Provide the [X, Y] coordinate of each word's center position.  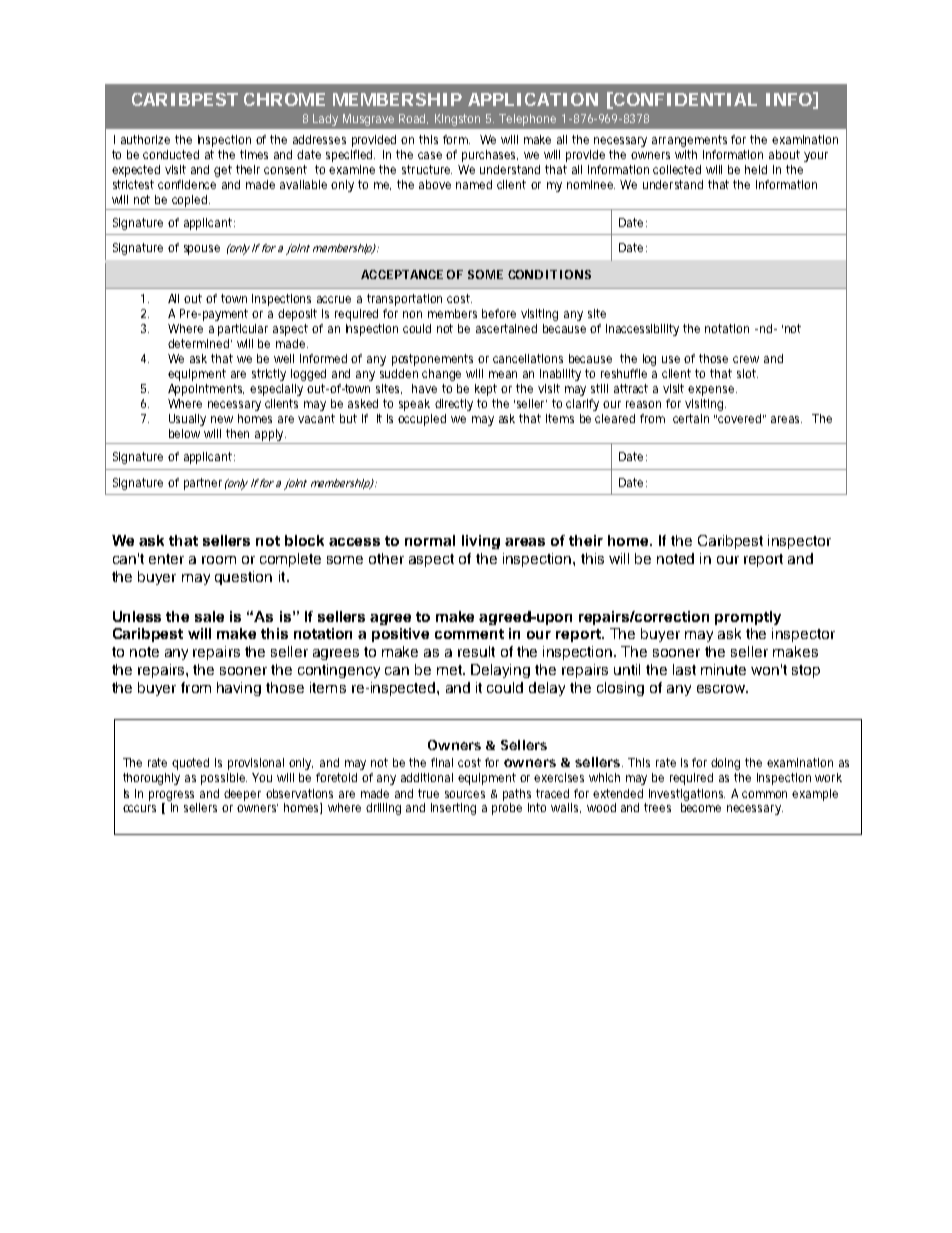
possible [223, 779]
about [784, 154]
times [254, 154]
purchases [490, 156]
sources [465, 794]
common [764, 794]
